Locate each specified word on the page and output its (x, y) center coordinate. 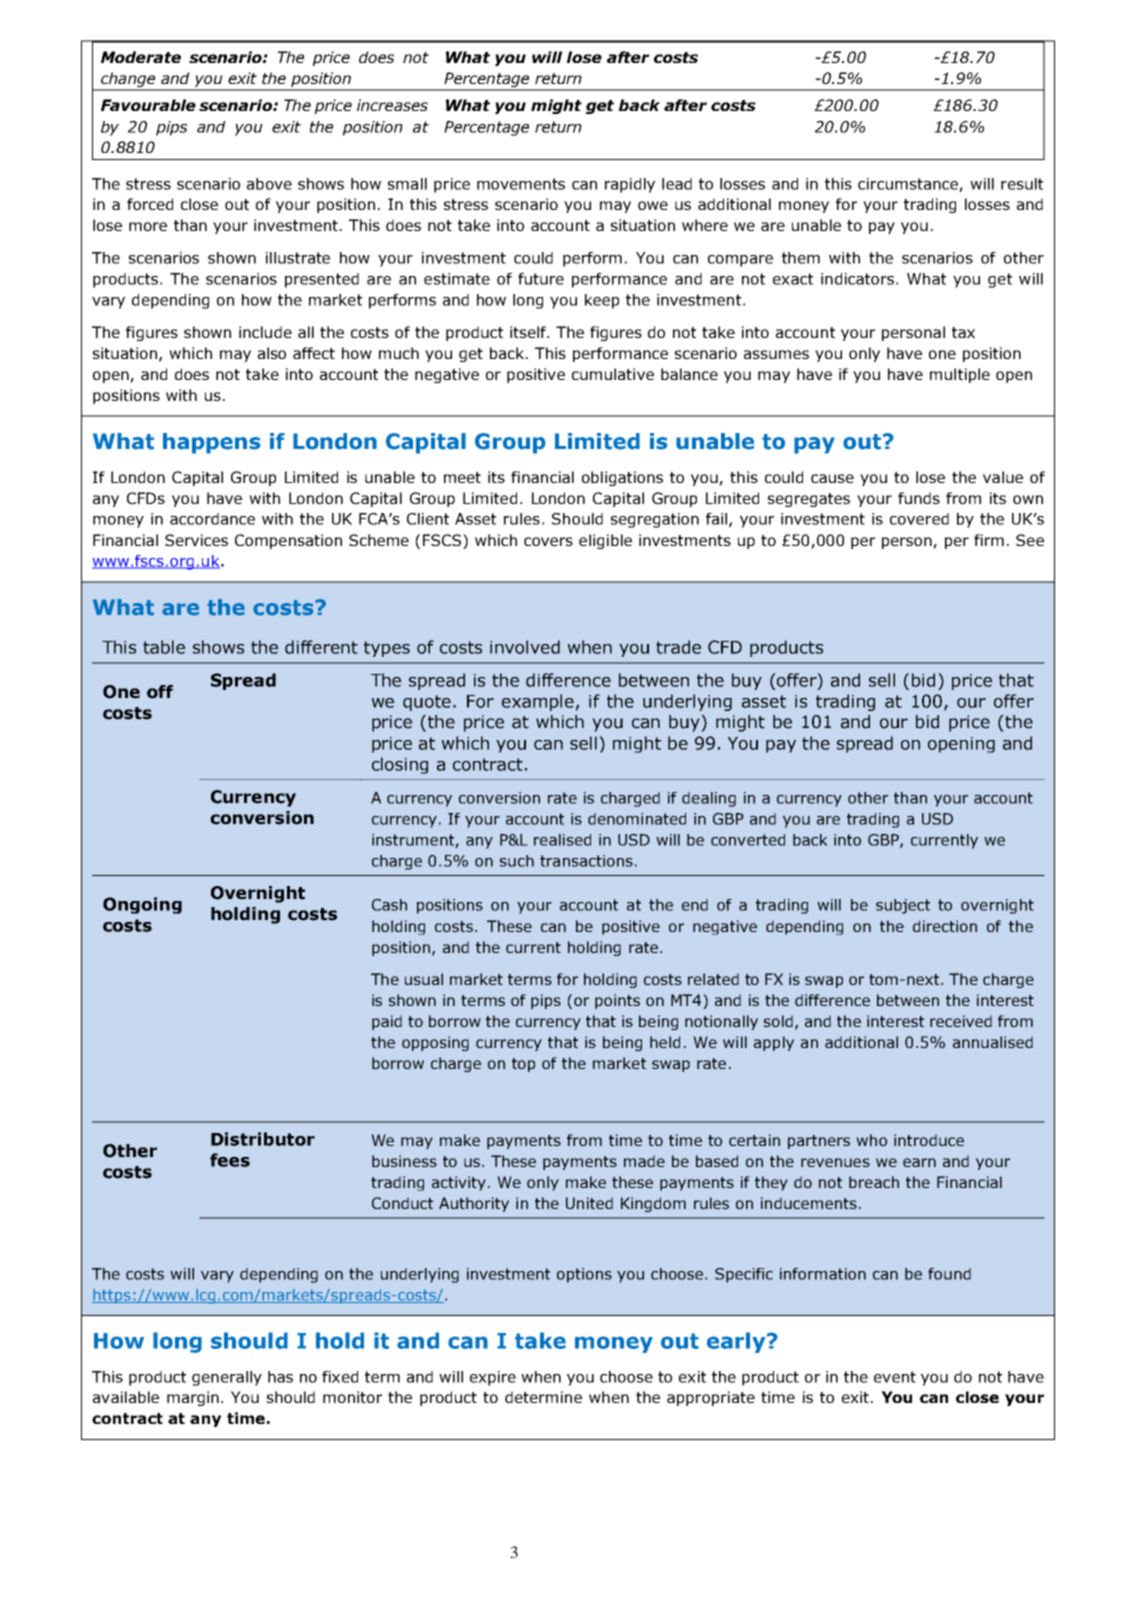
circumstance (909, 185)
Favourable (148, 105)
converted (748, 840)
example (538, 702)
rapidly (630, 185)
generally (227, 1378)
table (164, 647)
